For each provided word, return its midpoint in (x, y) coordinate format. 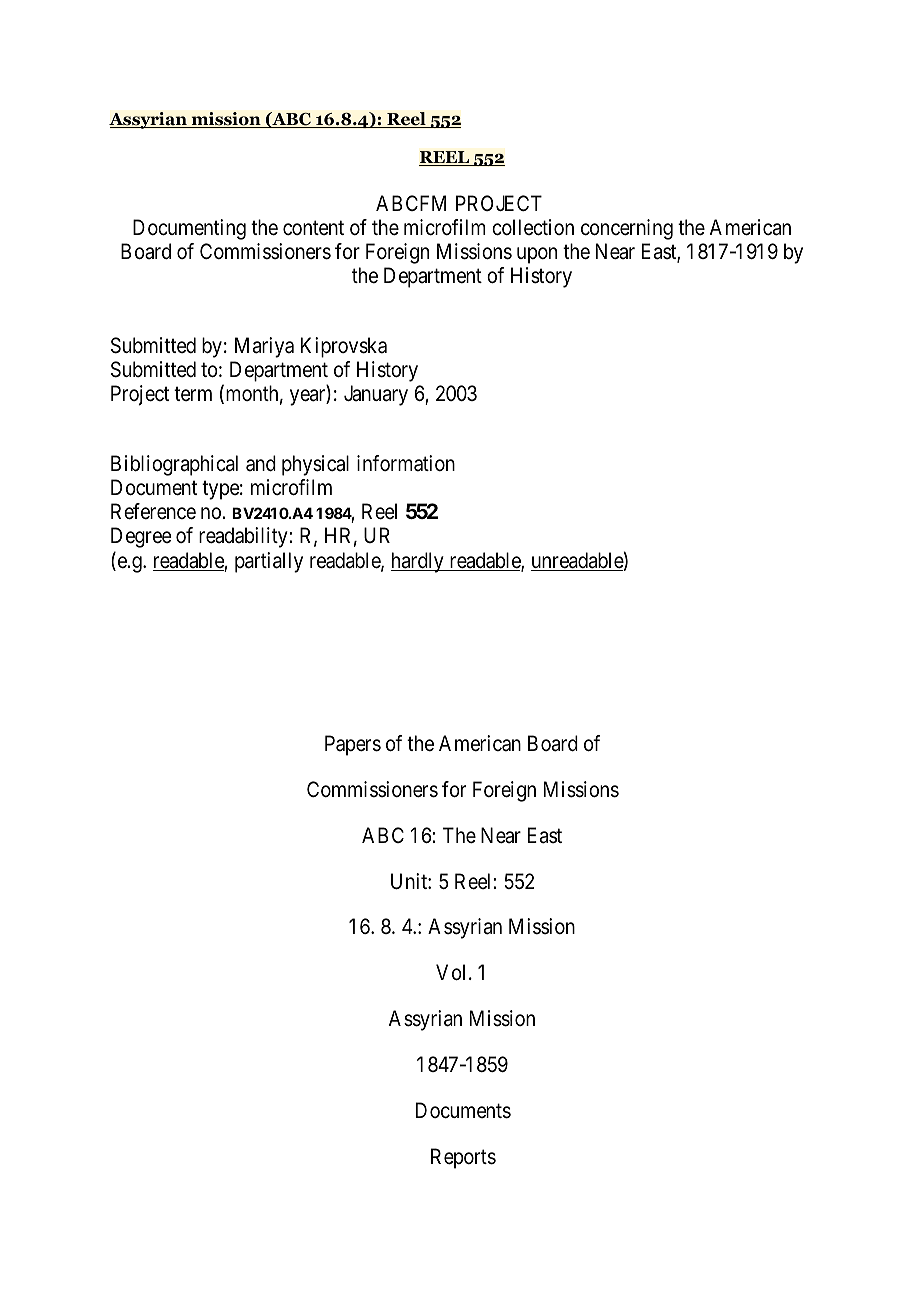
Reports (463, 1158)
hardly (418, 562)
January (376, 395)
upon (537, 255)
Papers (353, 745)
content (313, 227)
